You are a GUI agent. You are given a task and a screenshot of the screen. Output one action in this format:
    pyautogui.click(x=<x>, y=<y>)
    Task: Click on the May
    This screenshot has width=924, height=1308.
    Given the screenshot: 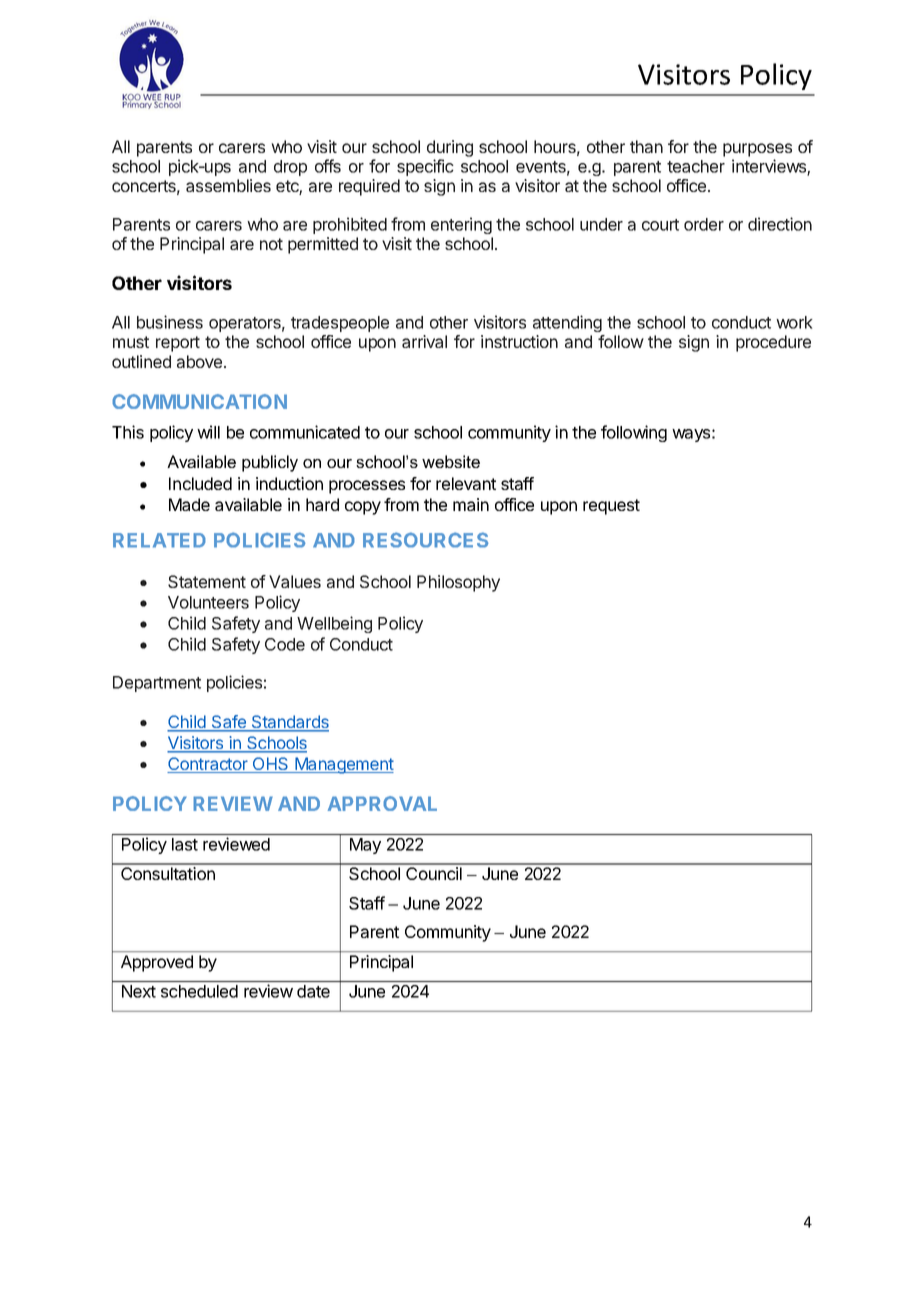 What is the action you would take?
    pyautogui.click(x=365, y=846)
